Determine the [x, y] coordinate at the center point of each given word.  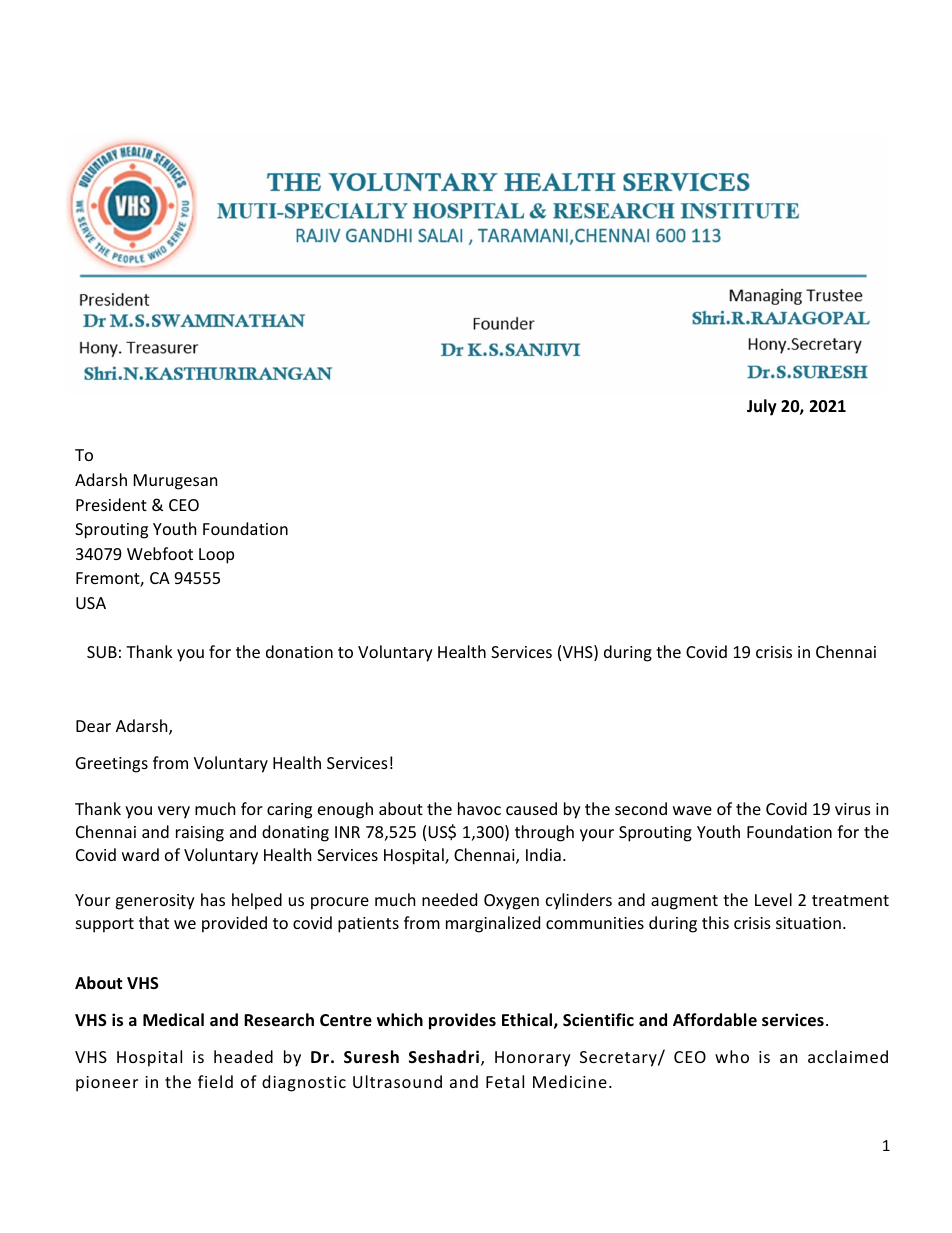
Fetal [505, 1081]
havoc [479, 808]
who [732, 1056]
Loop [216, 556]
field [215, 1081]
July [762, 407]
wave [692, 810]
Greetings [112, 765]
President [111, 504]
